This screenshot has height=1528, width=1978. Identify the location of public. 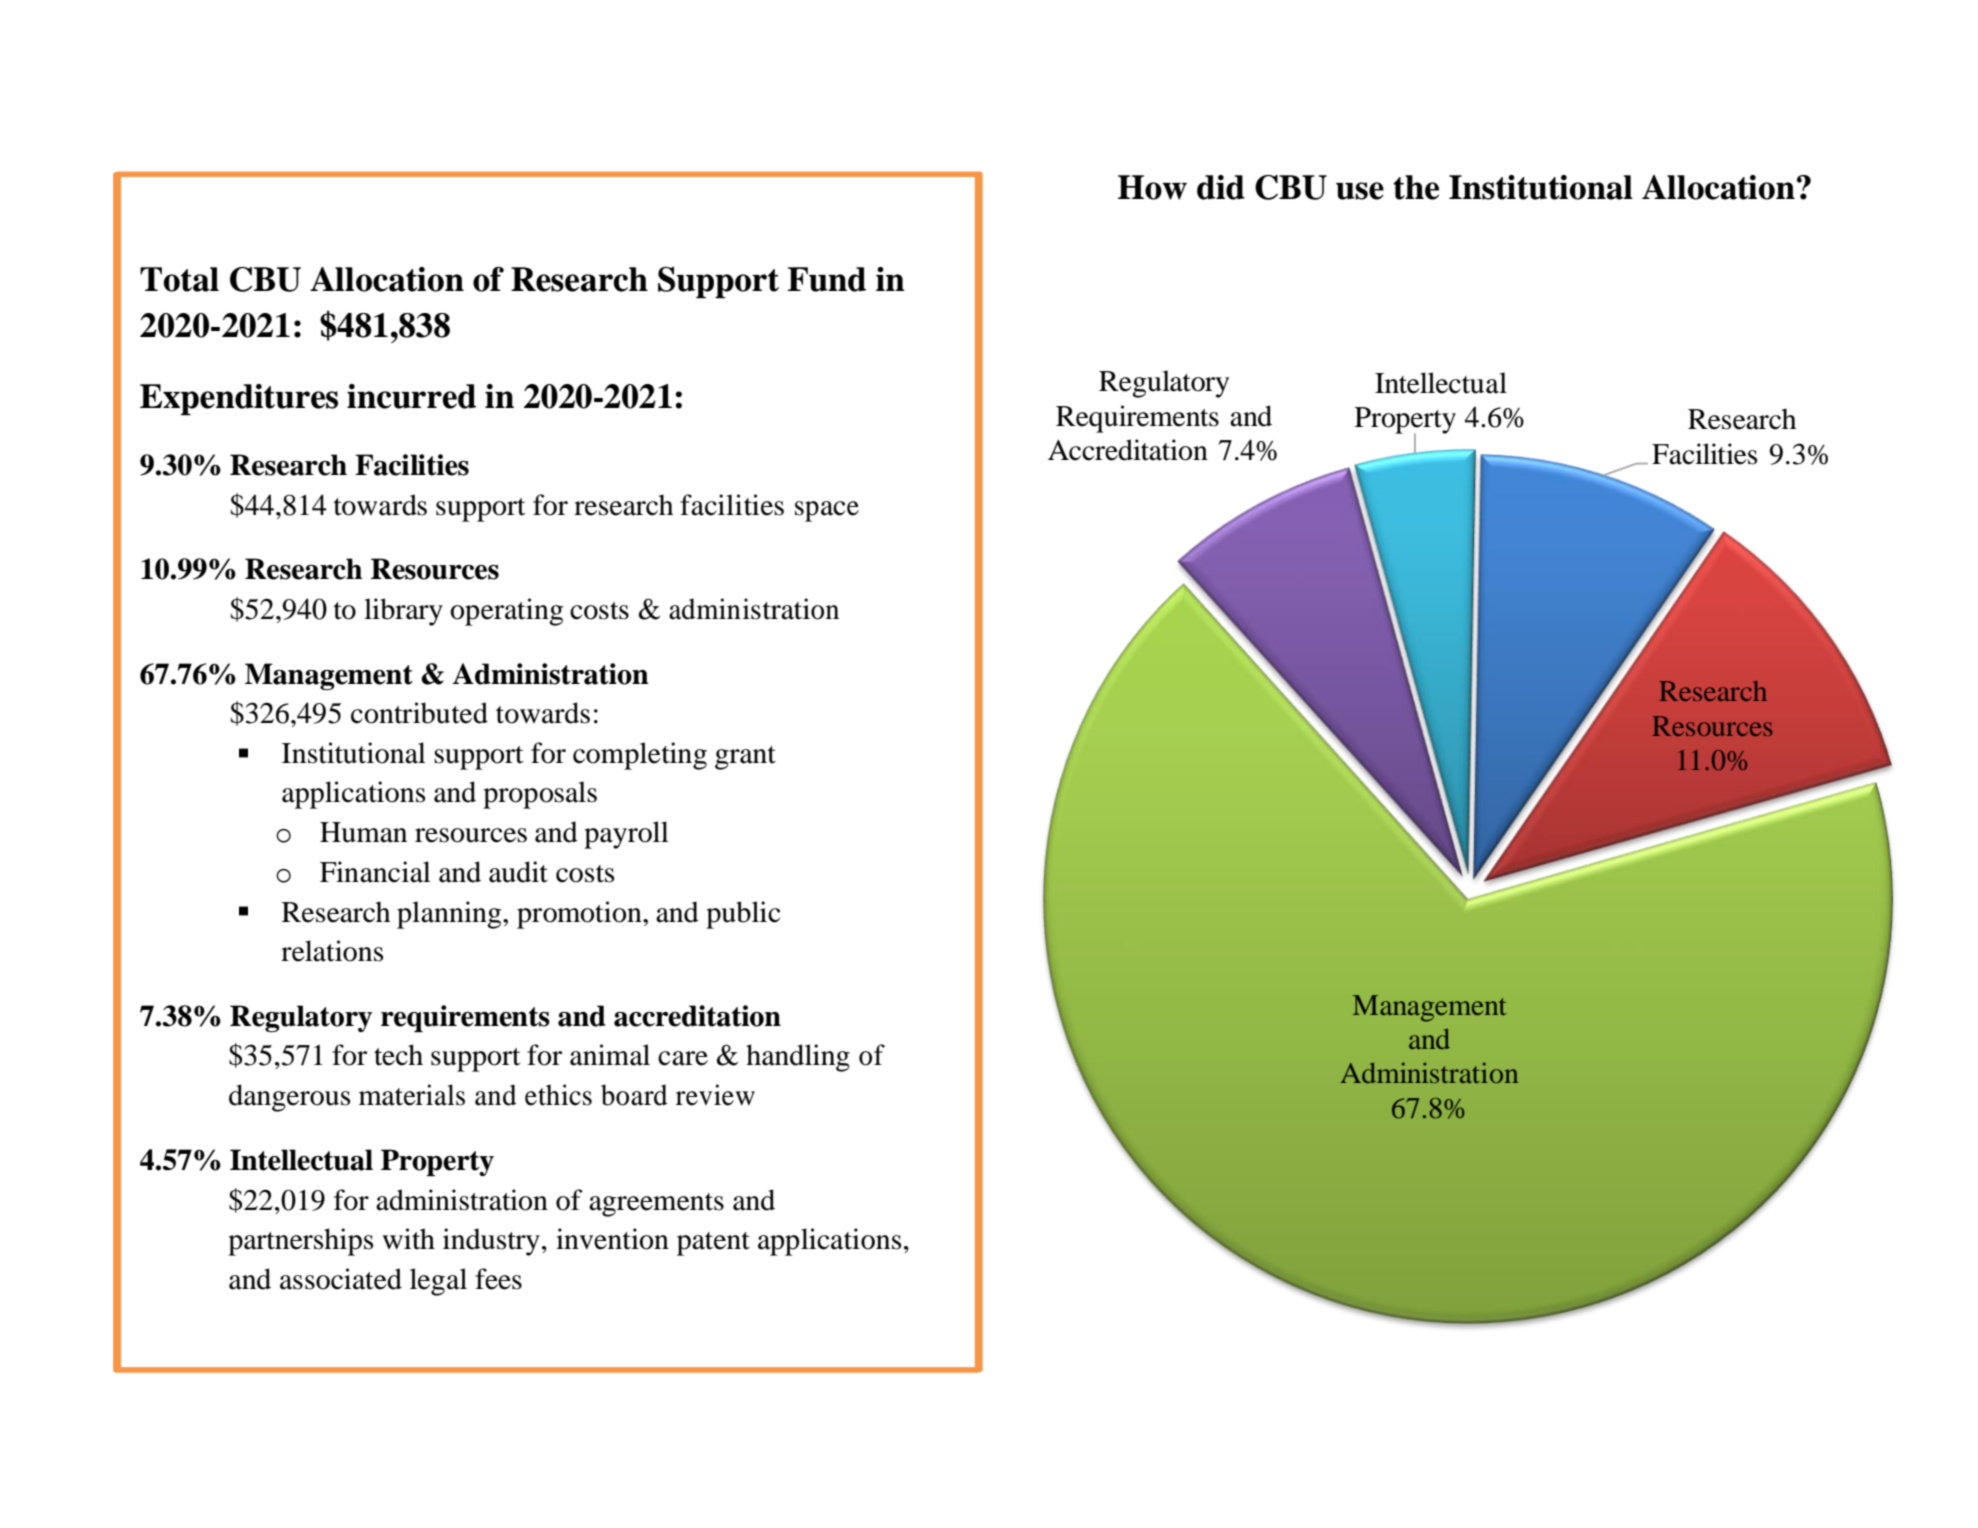
(743, 915).
